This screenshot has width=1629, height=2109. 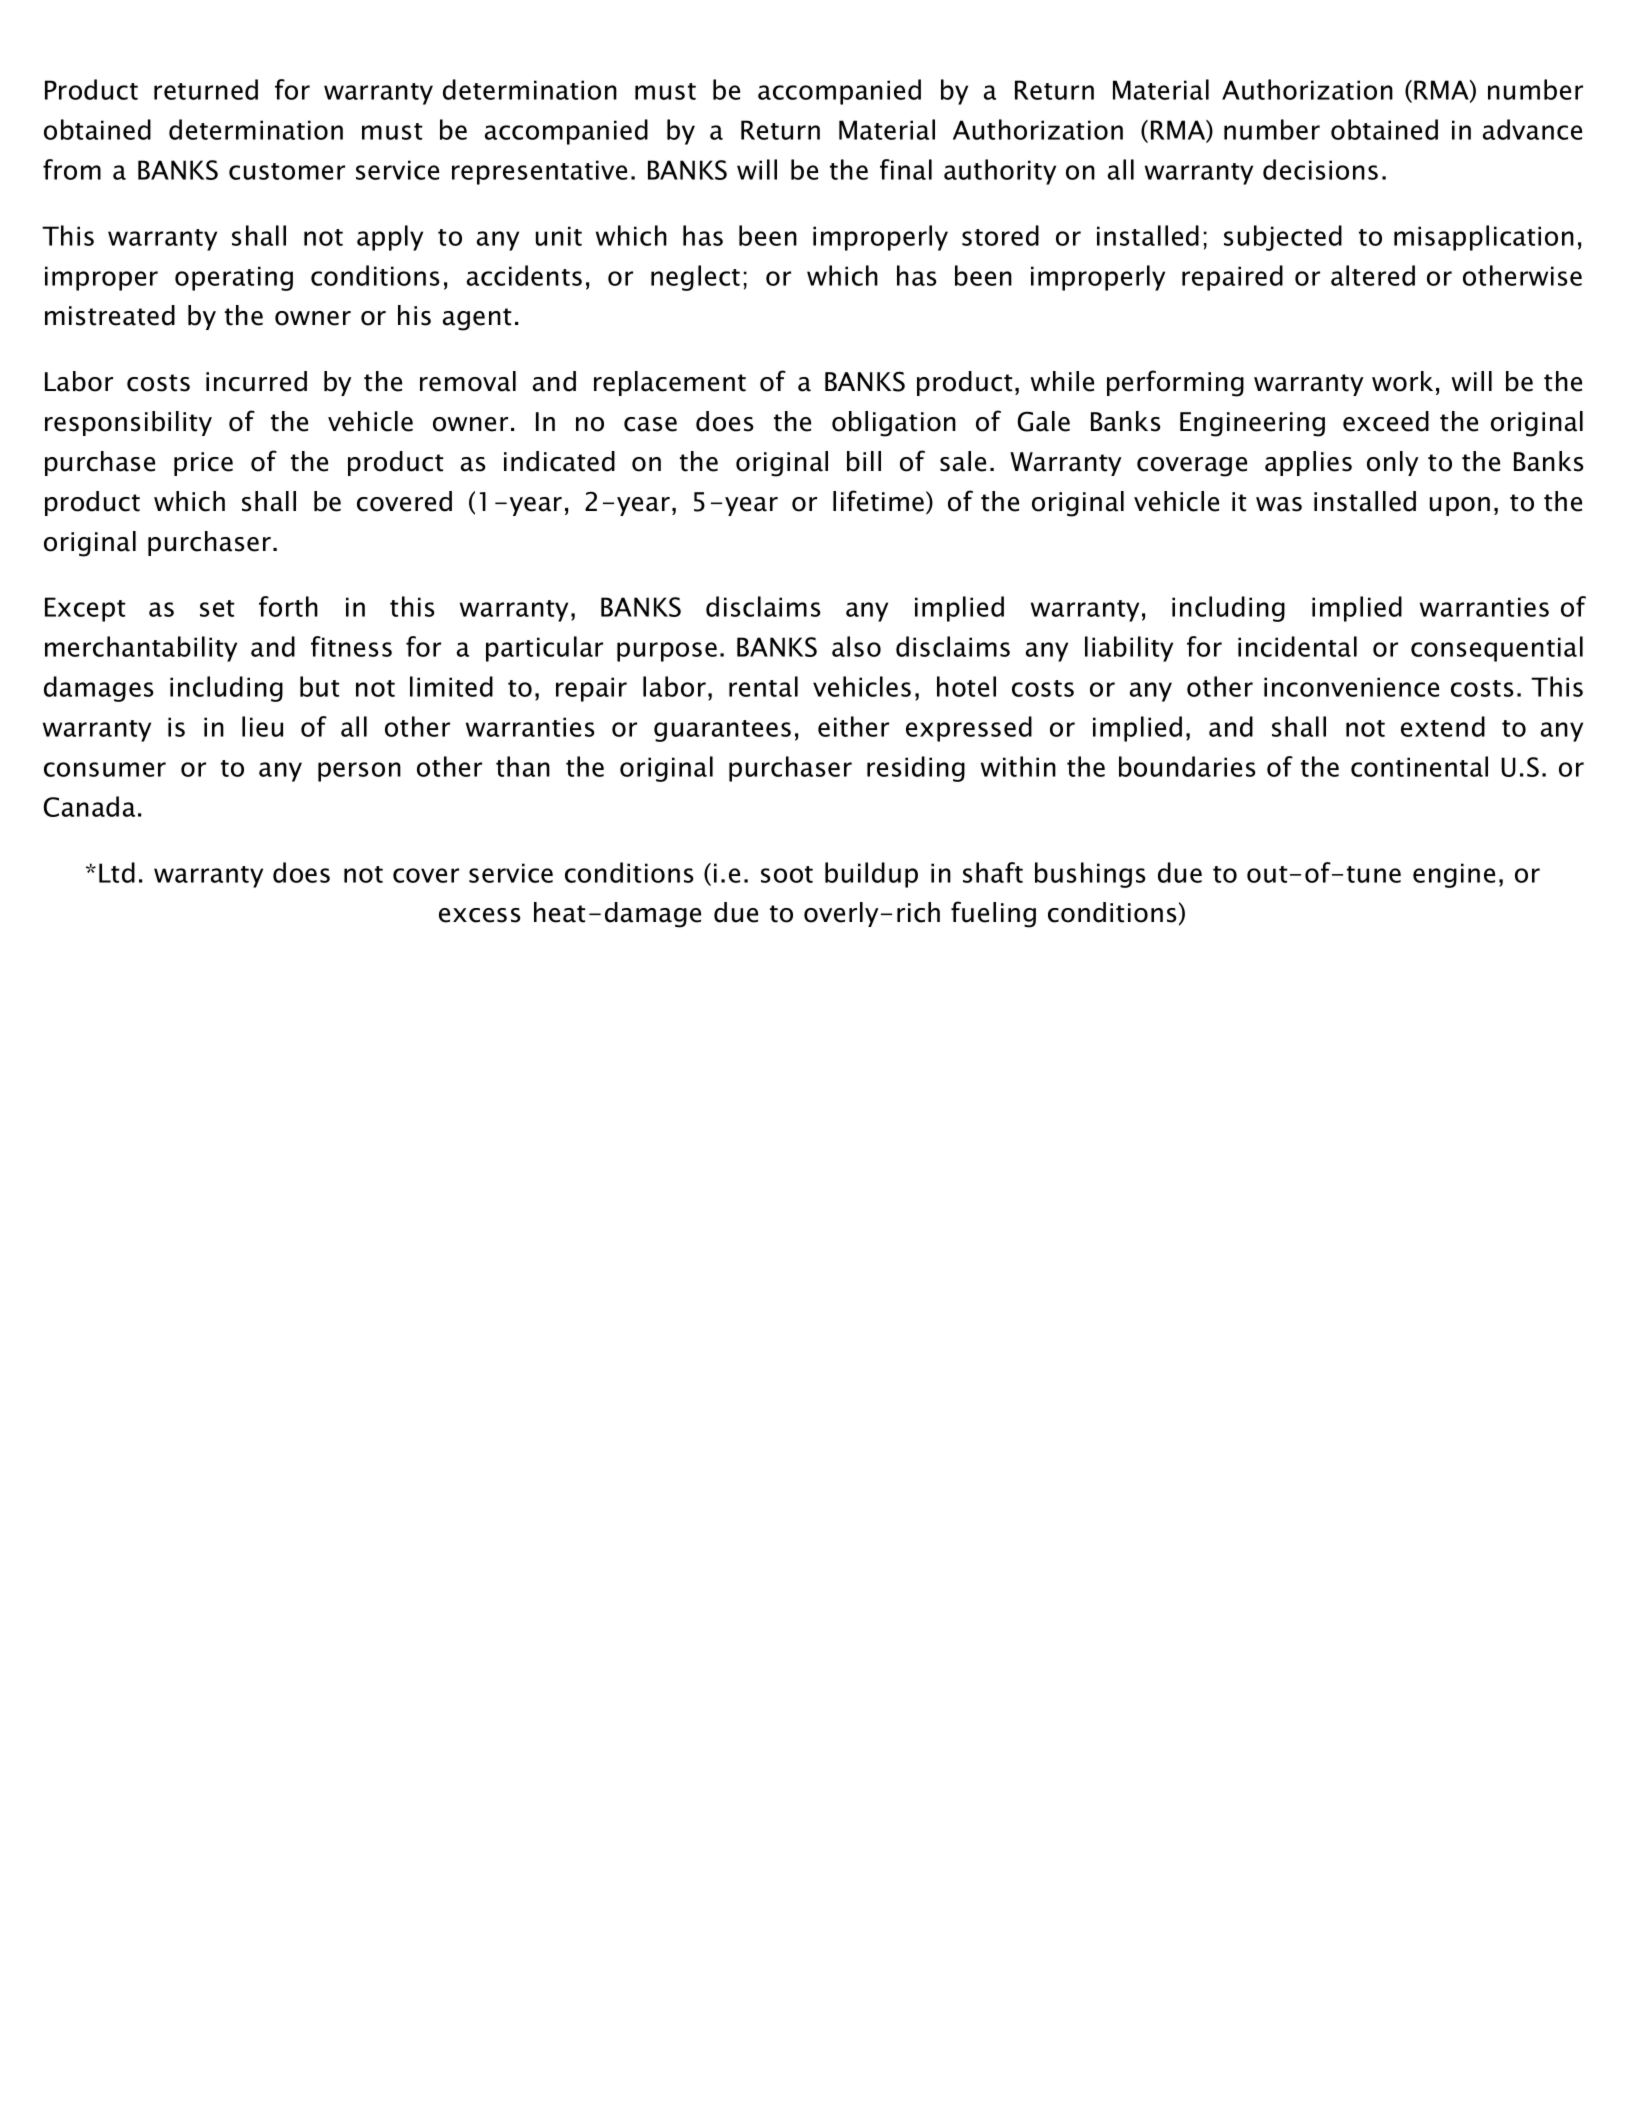 I want to click on soot, so click(x=787, y=874).
